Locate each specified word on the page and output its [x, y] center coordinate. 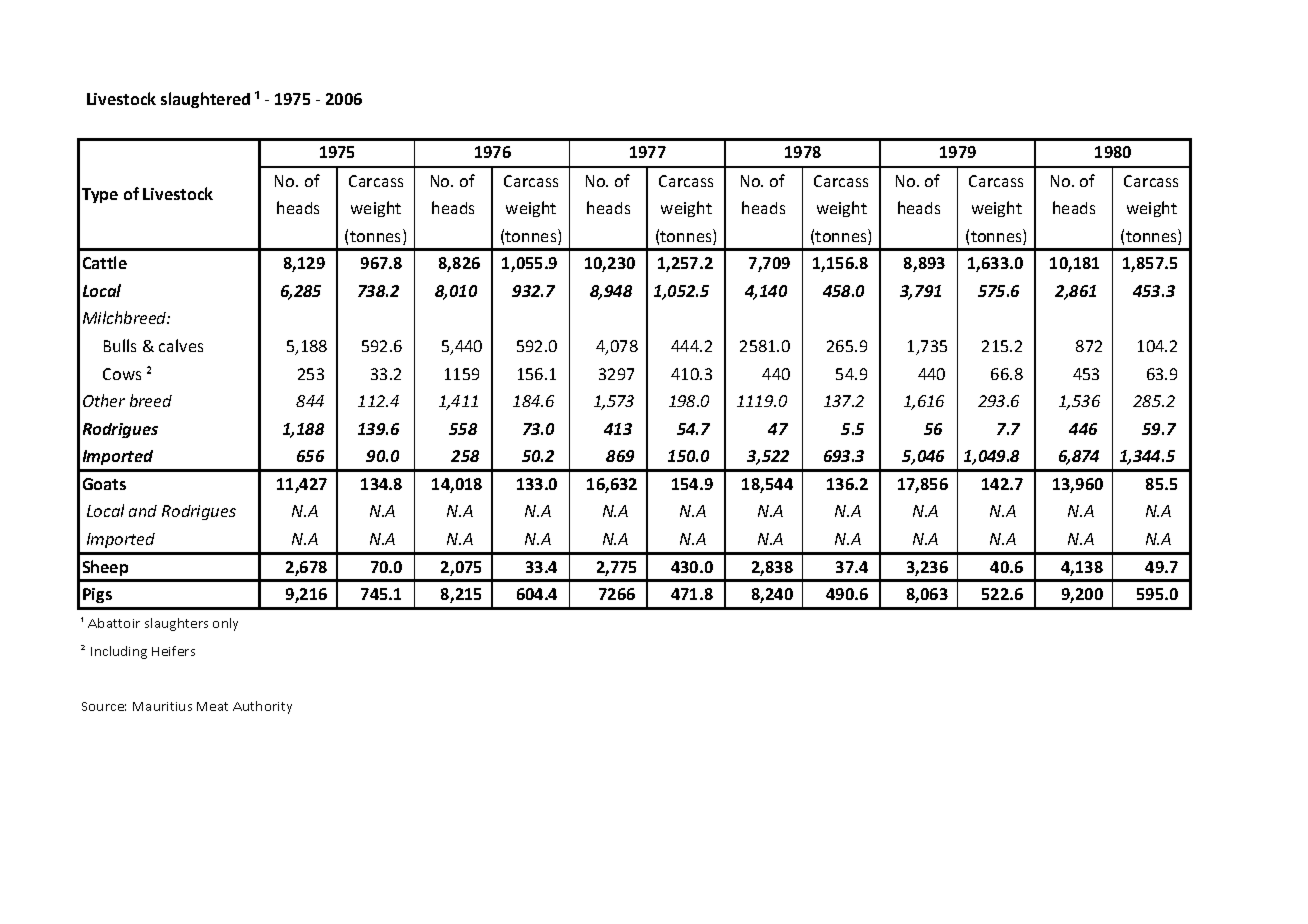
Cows [122, 374]
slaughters [176, 624]
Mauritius [162, 706]
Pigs [97, 595]
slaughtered [205, 100]
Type [100, 195]
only [225, 624]
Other [104, 400]
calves [181, 345]
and [143, 511]
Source [104, 706]
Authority [262, 707]
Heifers [173, 651]
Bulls [120, 345]
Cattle [105, 262]
